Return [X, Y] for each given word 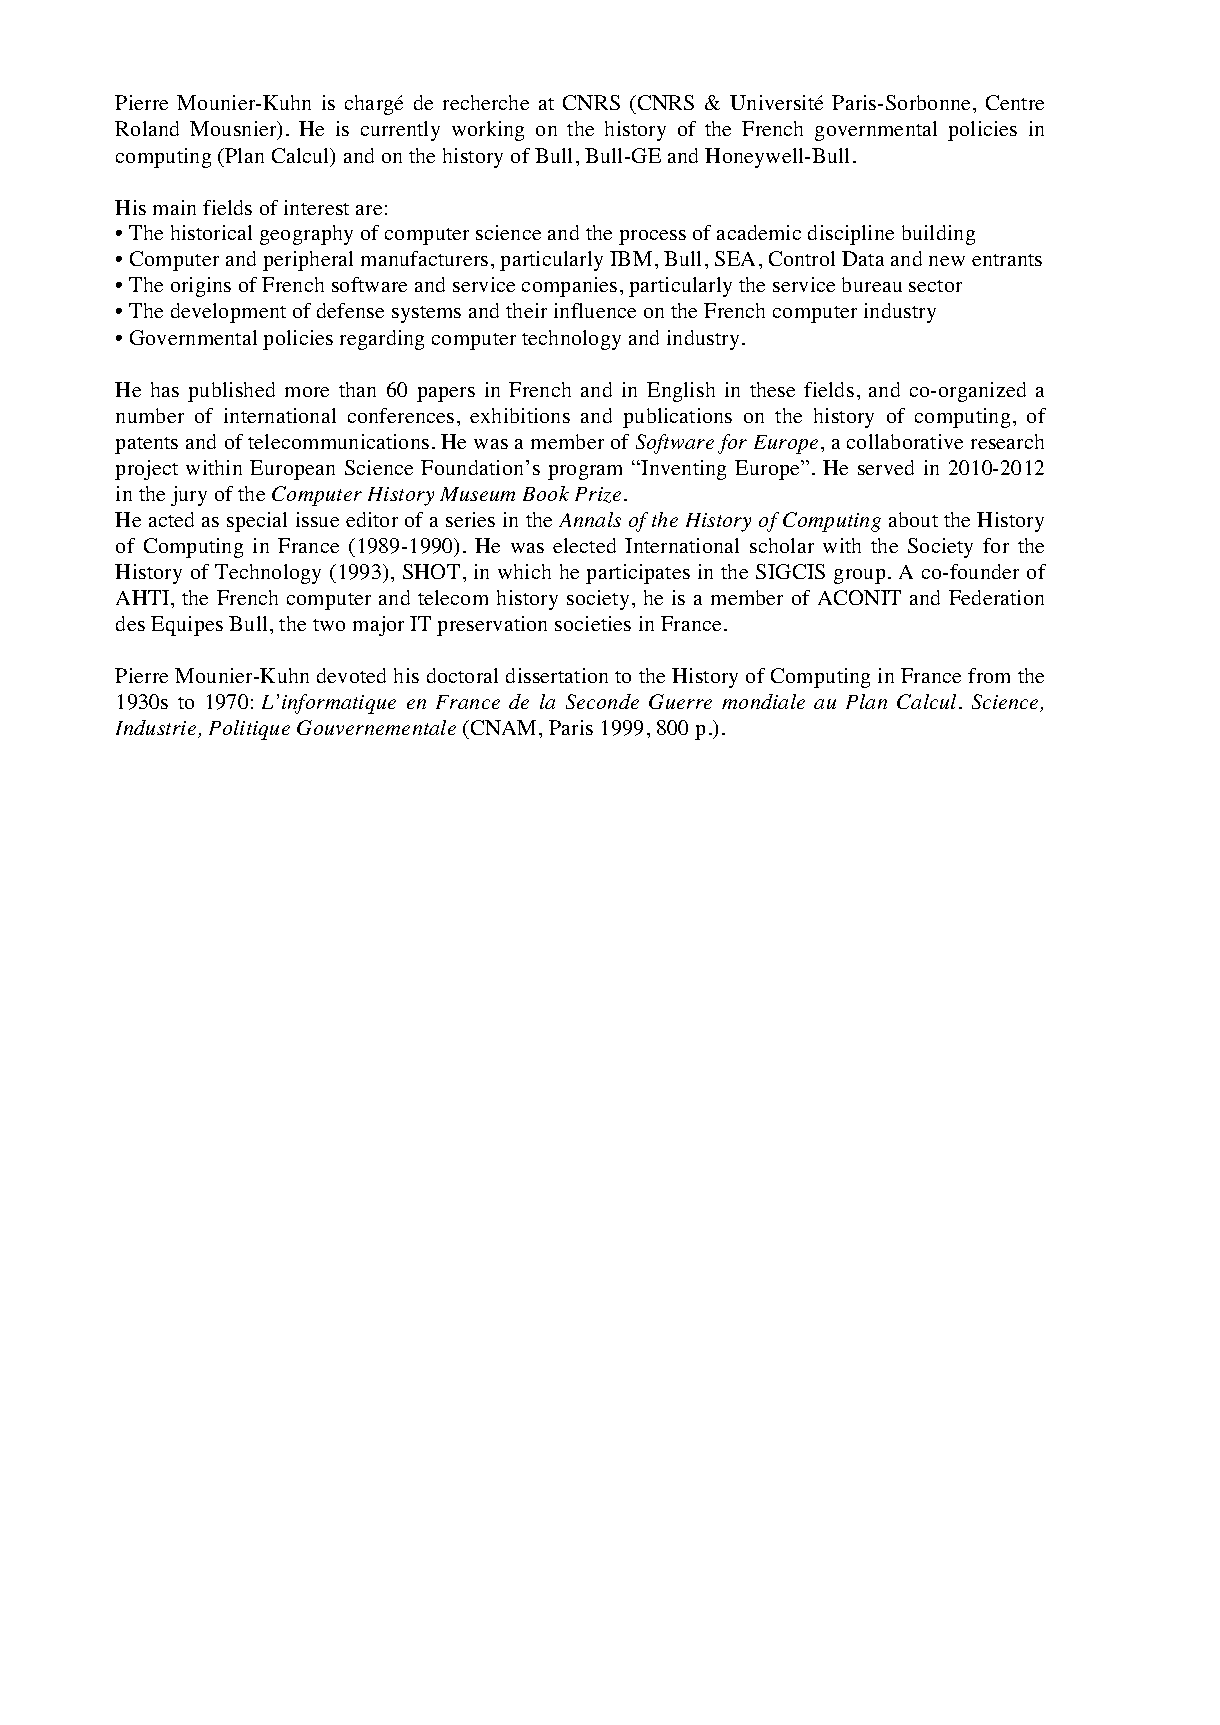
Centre [1015, 102]
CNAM [502, 727]
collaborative [905, 441]
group [859, 576]
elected [584, 545]
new [947, 261]
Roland [147, 128]
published [231, 392]
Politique [249, 730]
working [488, 131]
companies [569, 287]
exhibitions [520, 415]
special [257, 522]
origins [201, 287]
